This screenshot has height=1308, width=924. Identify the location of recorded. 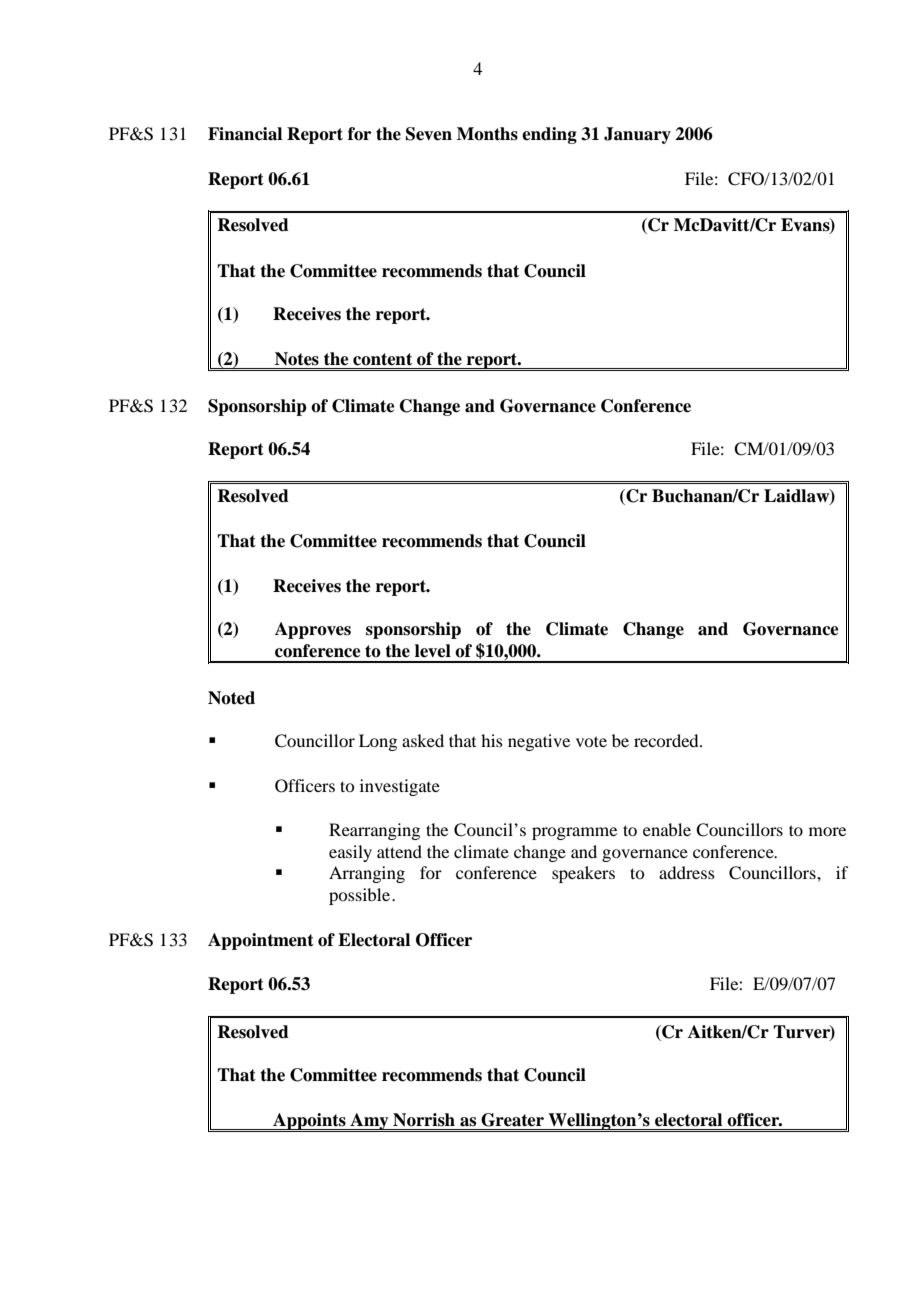
(667, 740).
